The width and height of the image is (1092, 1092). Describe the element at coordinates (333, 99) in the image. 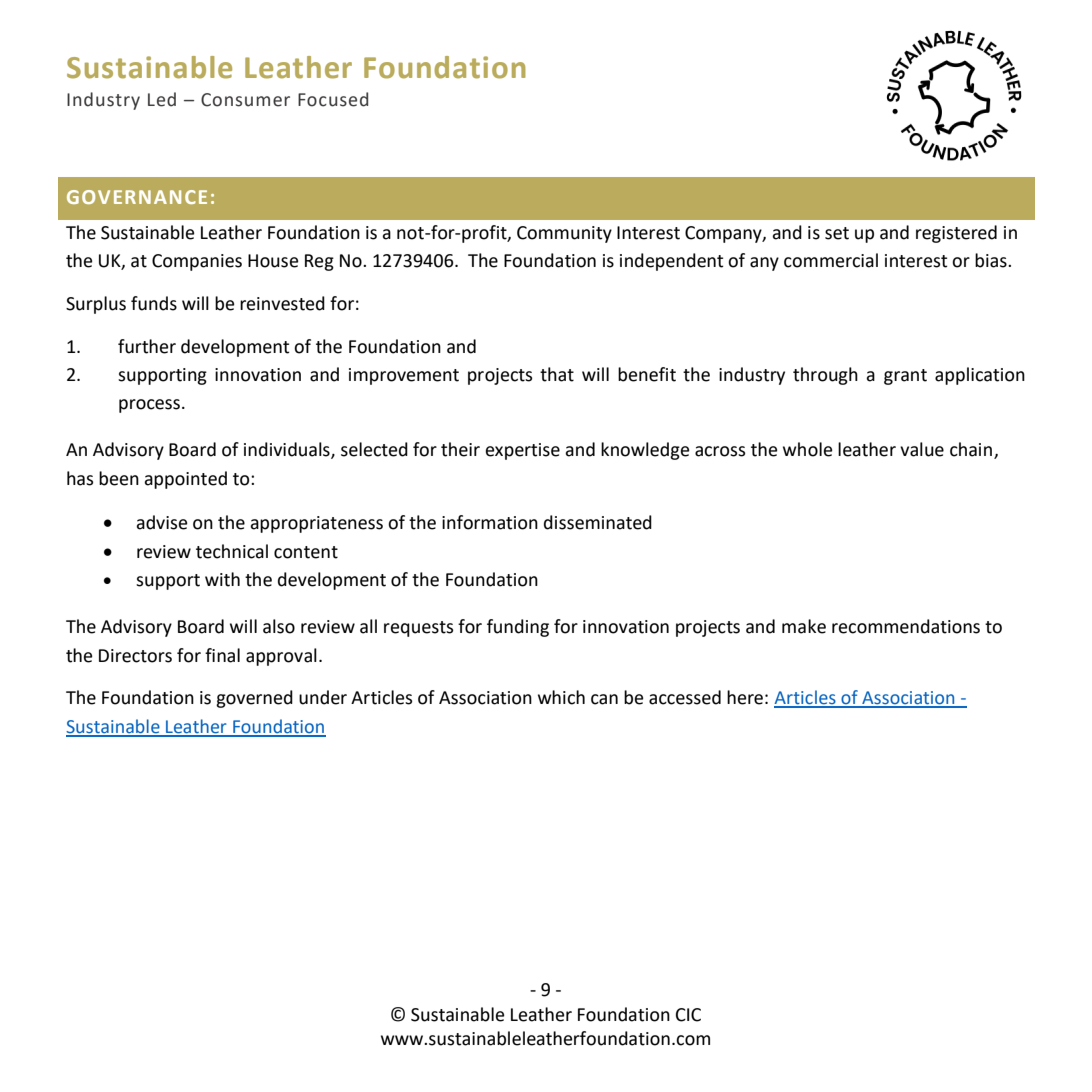

I see `Focused` at that location.
